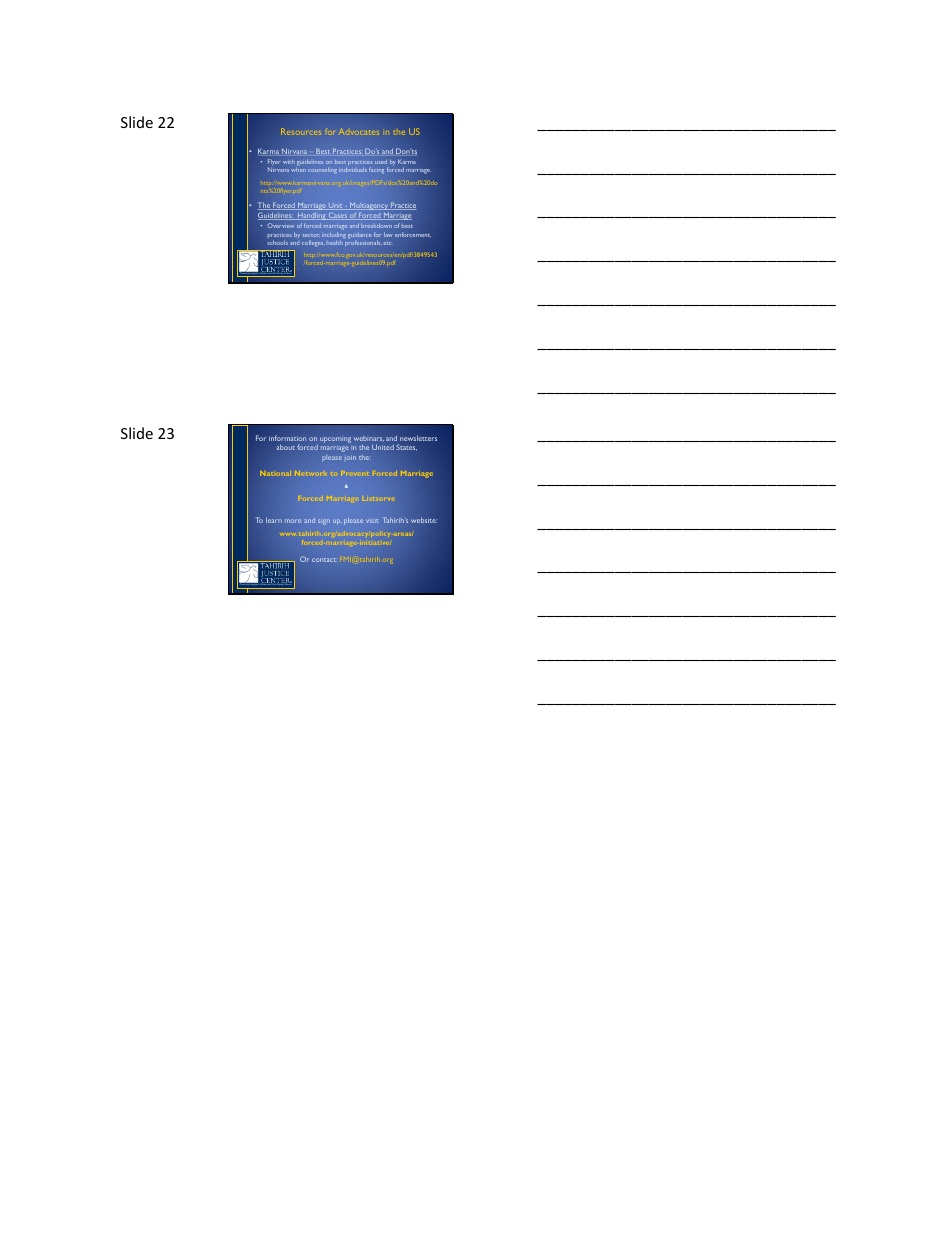 The height and width of the screenshot is (1233, 952). Describe the element at coordinates (293, 521) in the screenshot. I see `more` at that location.
